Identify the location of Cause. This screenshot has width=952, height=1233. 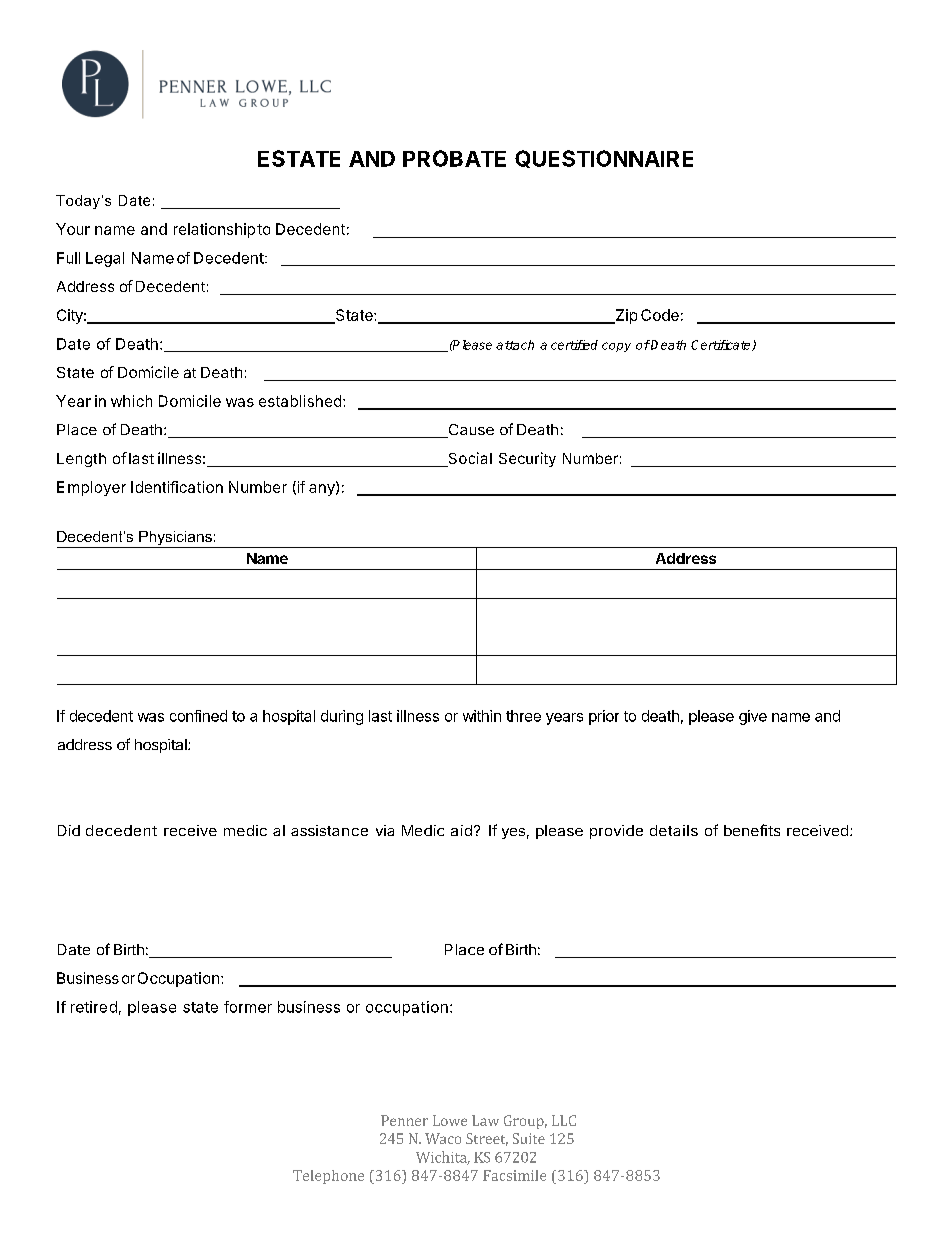
(470, 431).
